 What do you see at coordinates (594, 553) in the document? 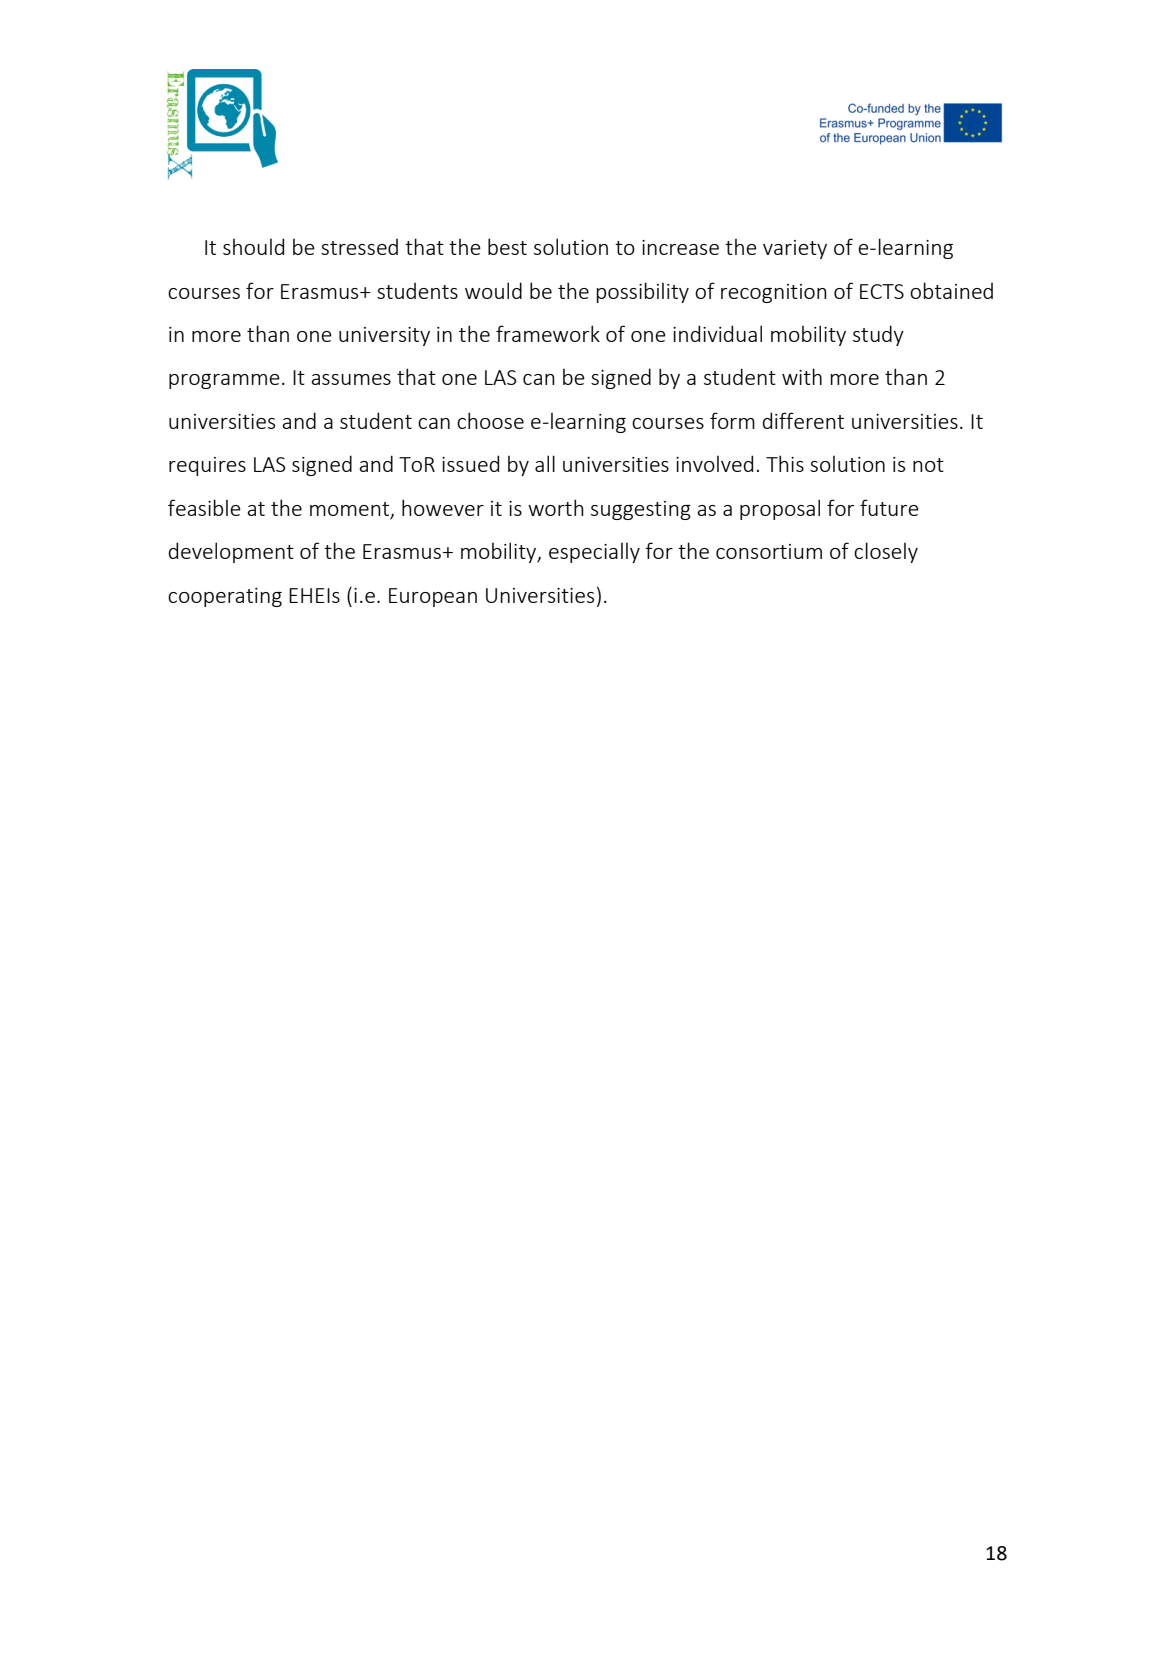
I see `especially` at bounding box center [594, 553].
